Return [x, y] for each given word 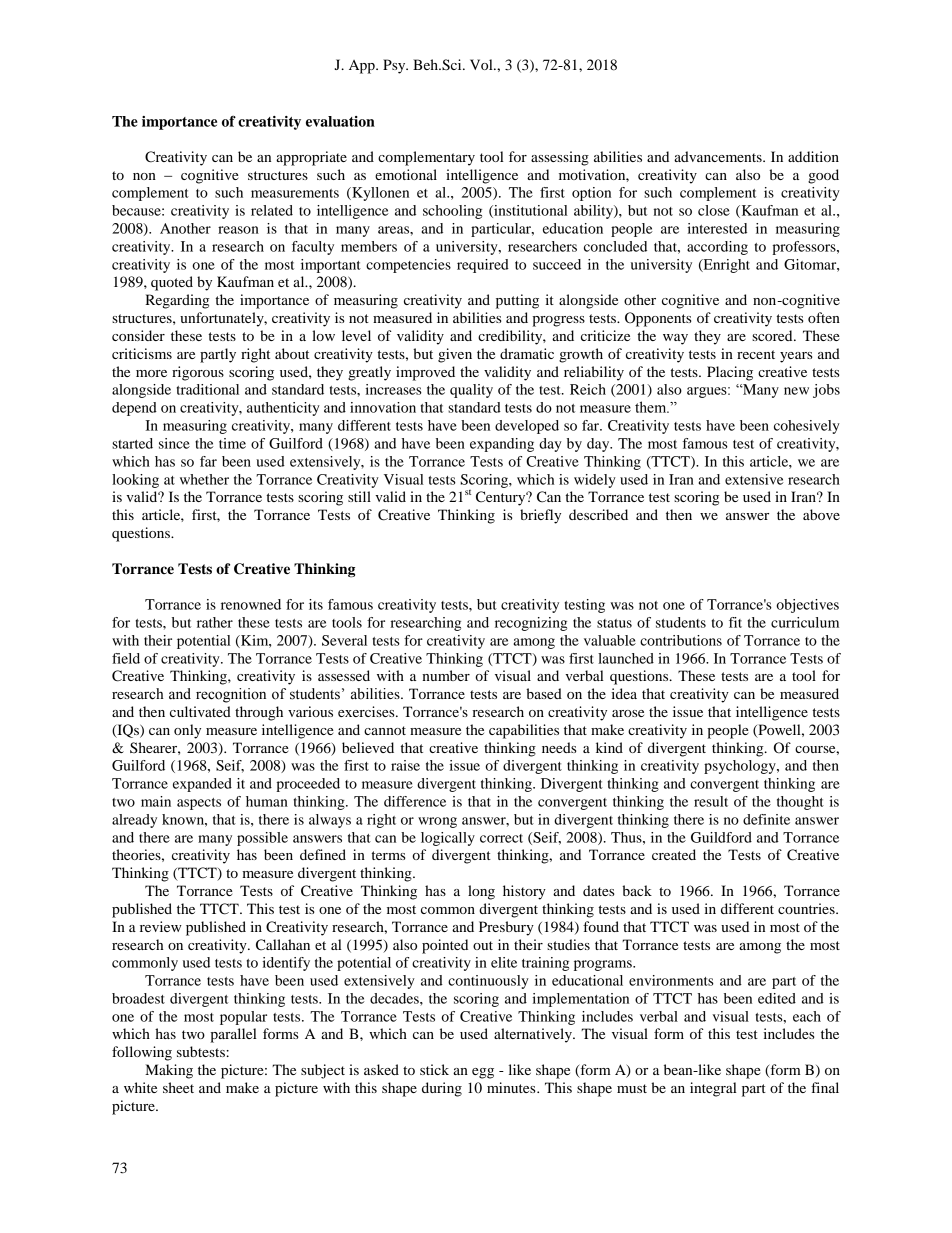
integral [713, 1089]
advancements [719, 156]
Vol [482, 64]
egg [483, 1073]
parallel [233, 1035]
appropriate [311, 158]
